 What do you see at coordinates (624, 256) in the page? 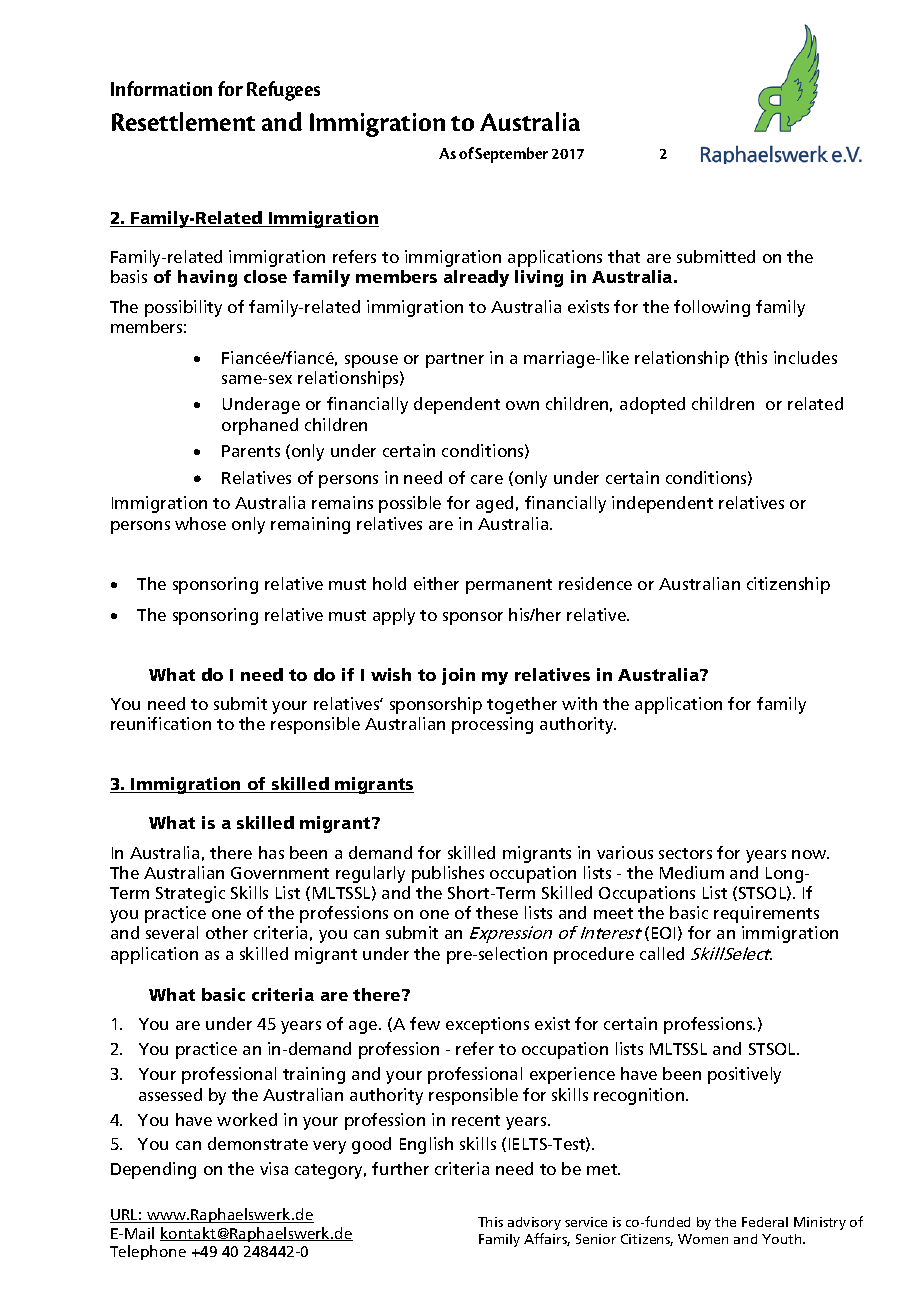
I see `that` at bounding box center [624, 256].
